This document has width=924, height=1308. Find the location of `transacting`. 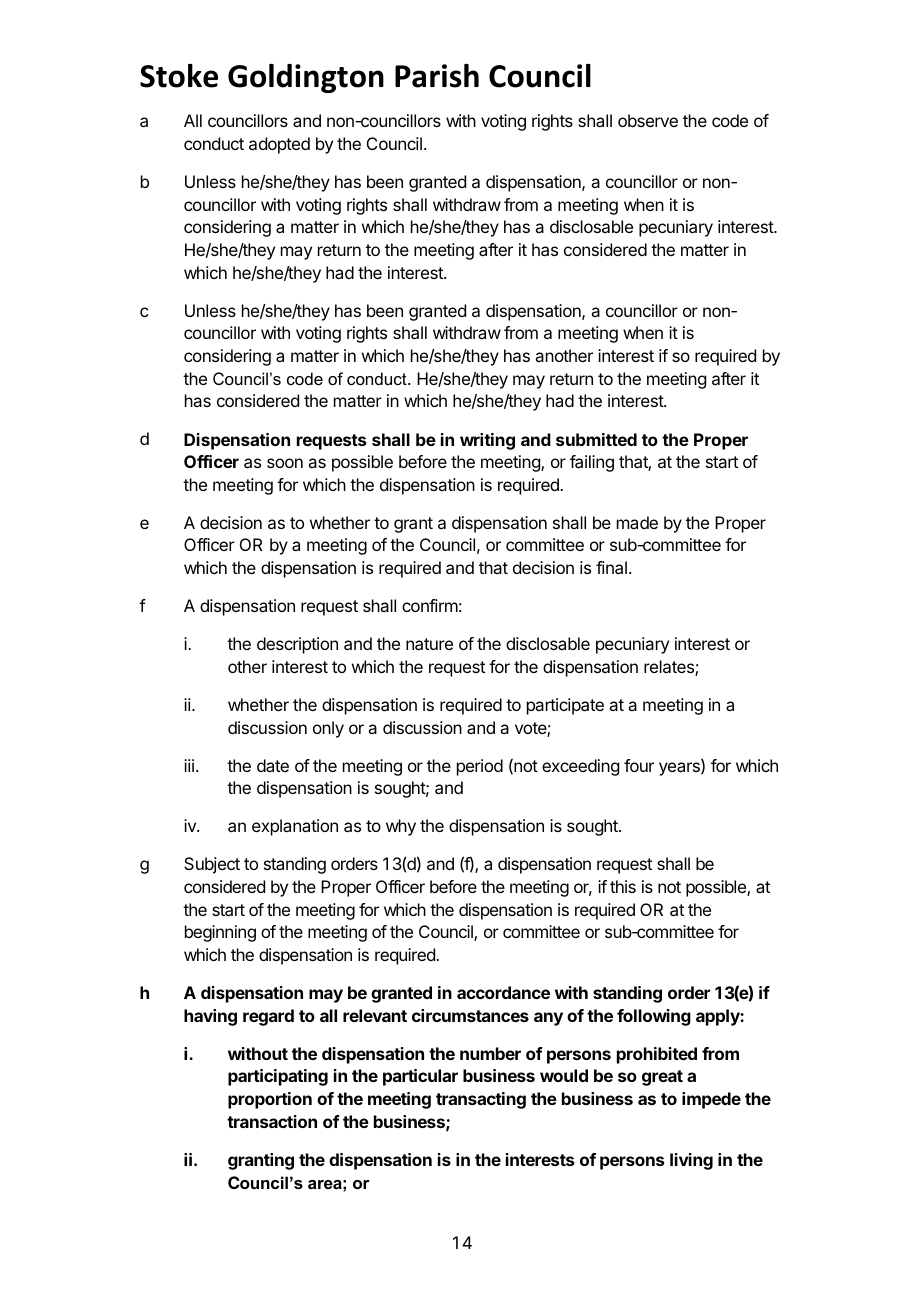

transacting is located at coordinates (481, 1100).
